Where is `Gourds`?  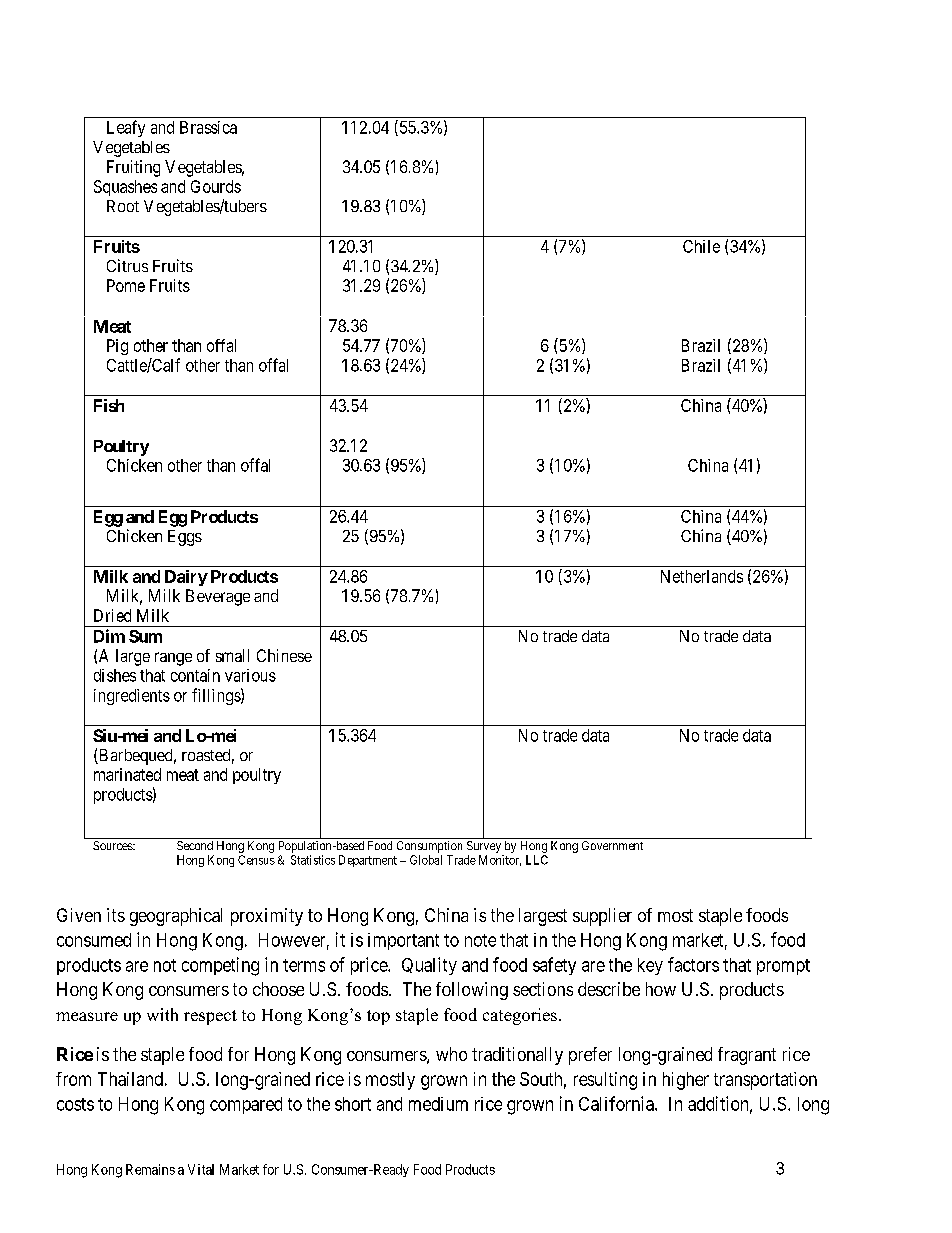
Gourds is located at coordinates (216, 186).
